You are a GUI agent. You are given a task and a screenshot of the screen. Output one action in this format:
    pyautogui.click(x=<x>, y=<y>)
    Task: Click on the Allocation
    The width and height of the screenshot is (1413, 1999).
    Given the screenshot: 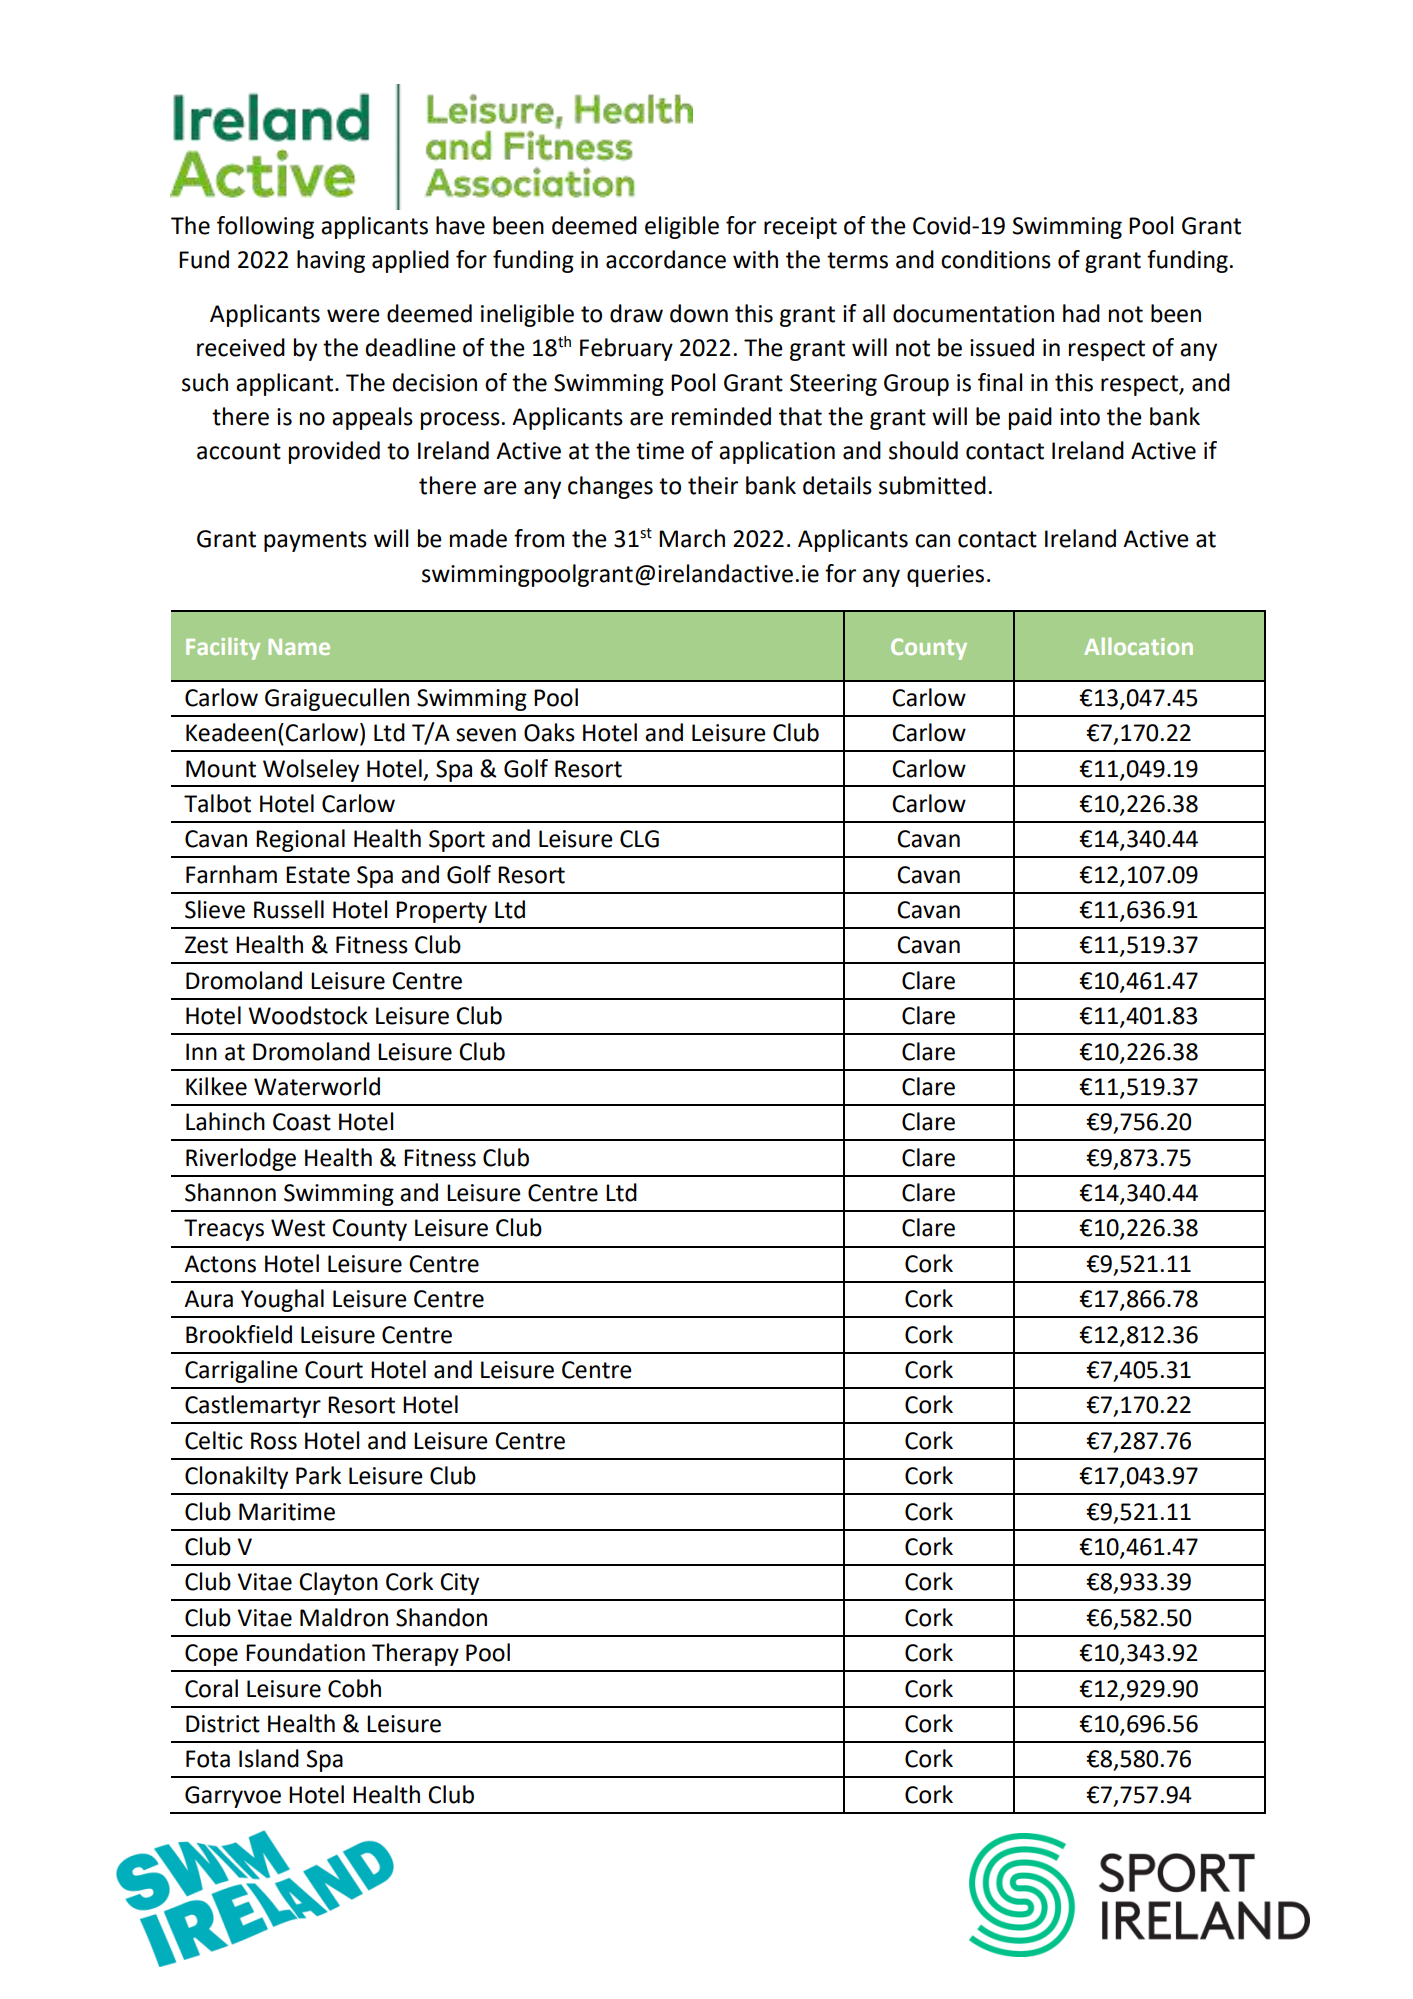 What is the action you would take?
    pyautogui.click(x=1138, y=646)
